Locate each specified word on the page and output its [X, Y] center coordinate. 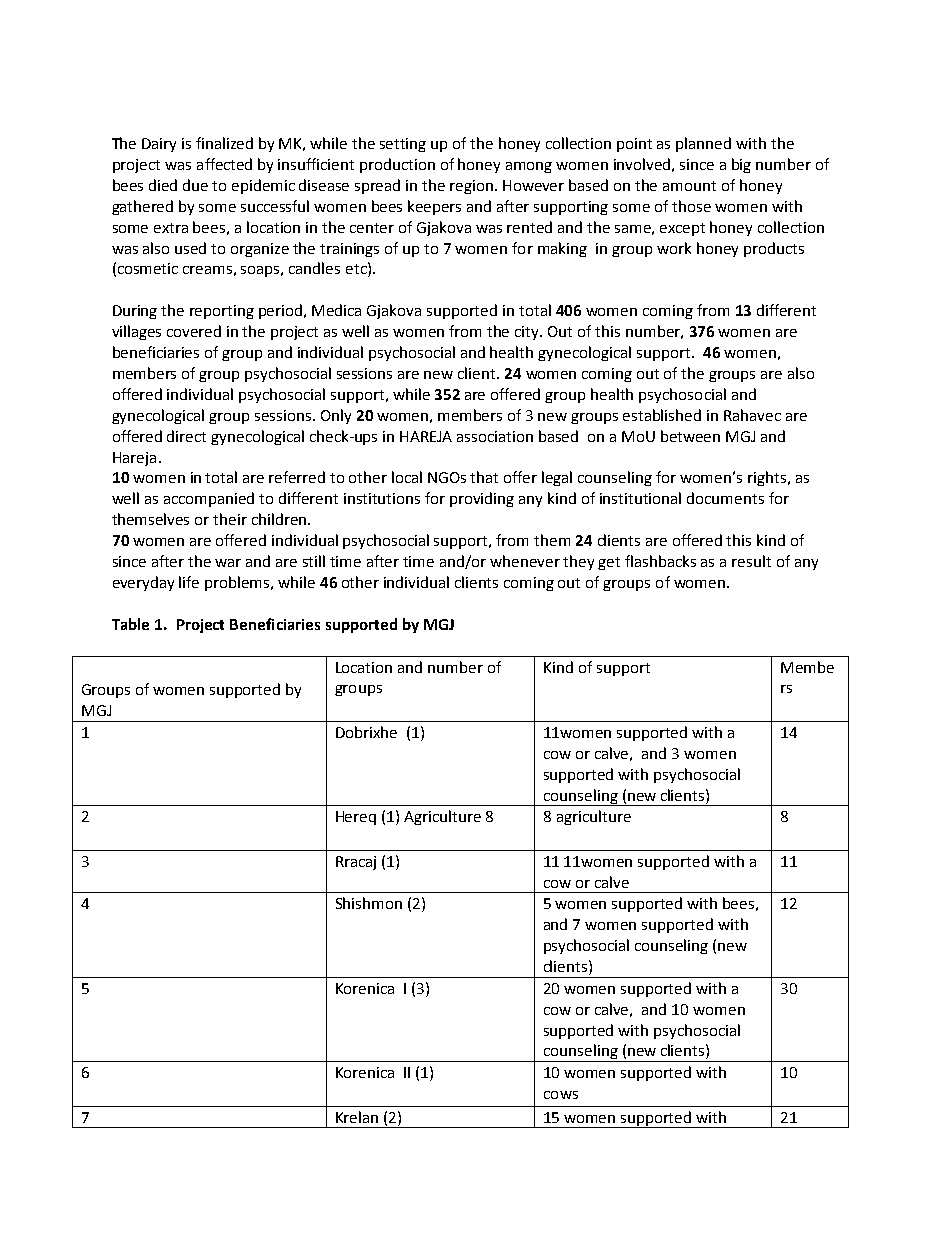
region [471, 187]
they [578, 562]
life [189, 582]
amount [689, 186]
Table [130, 624]
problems [238, 583]
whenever [525, 561]
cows [561, 1095]
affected [224, 164]
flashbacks [660, 561]
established [662, 415]
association [495, 436]
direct [186, 436]
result [751, 561]
